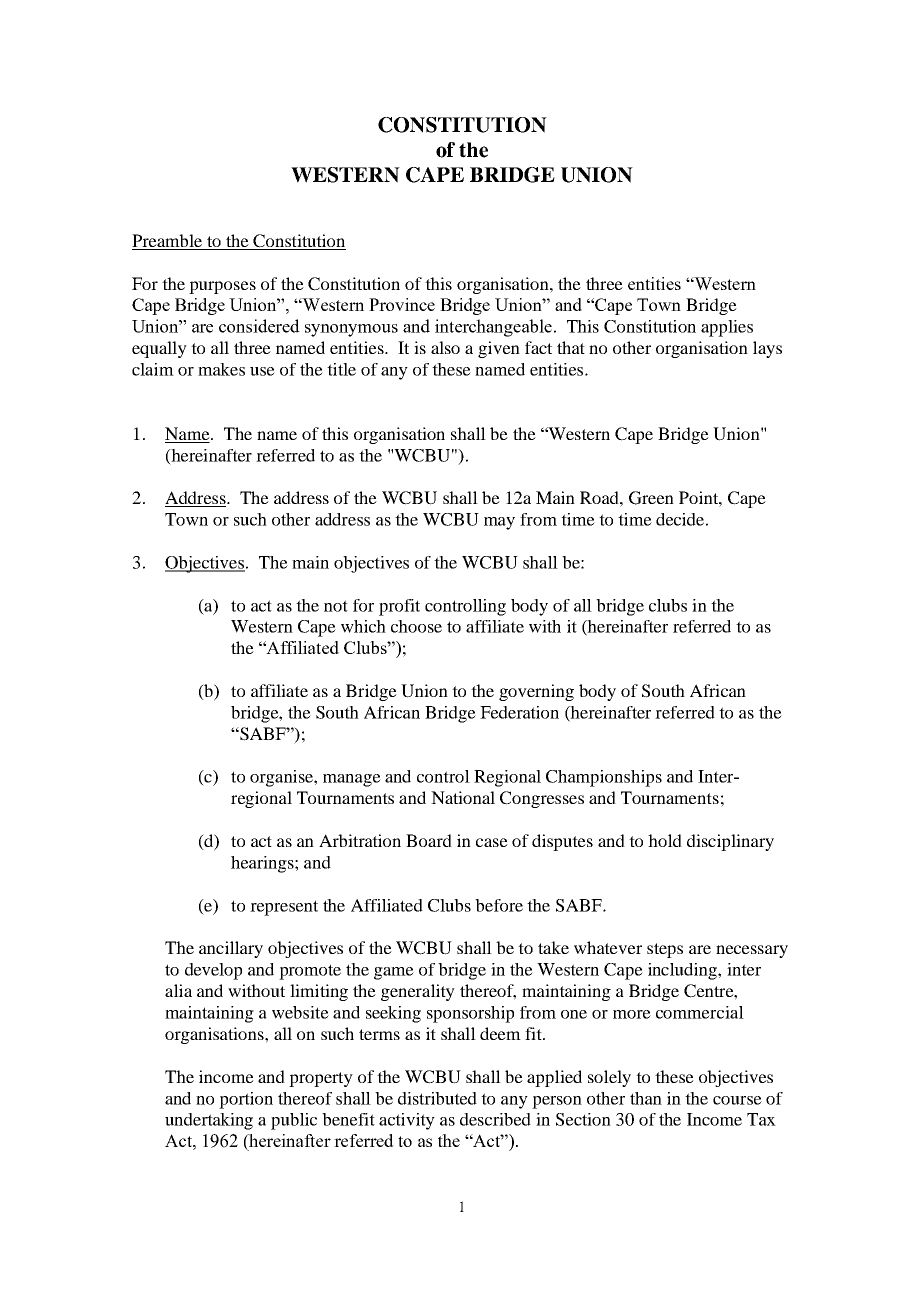 The height and width of the screenshot is (1307, 924). I want to click on not, so click(336, 606).
